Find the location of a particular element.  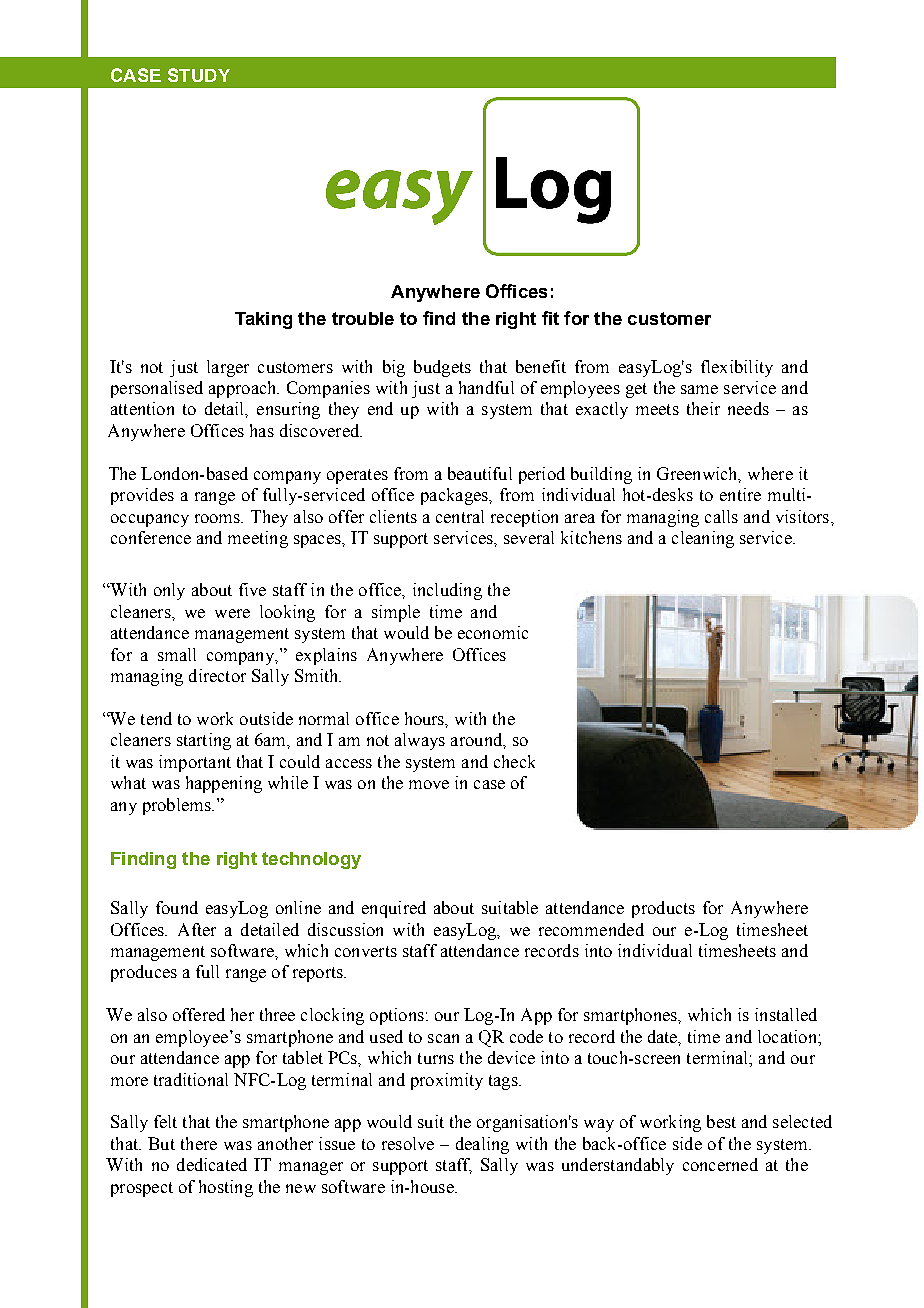

economic is located at coordinates (493, 632).
